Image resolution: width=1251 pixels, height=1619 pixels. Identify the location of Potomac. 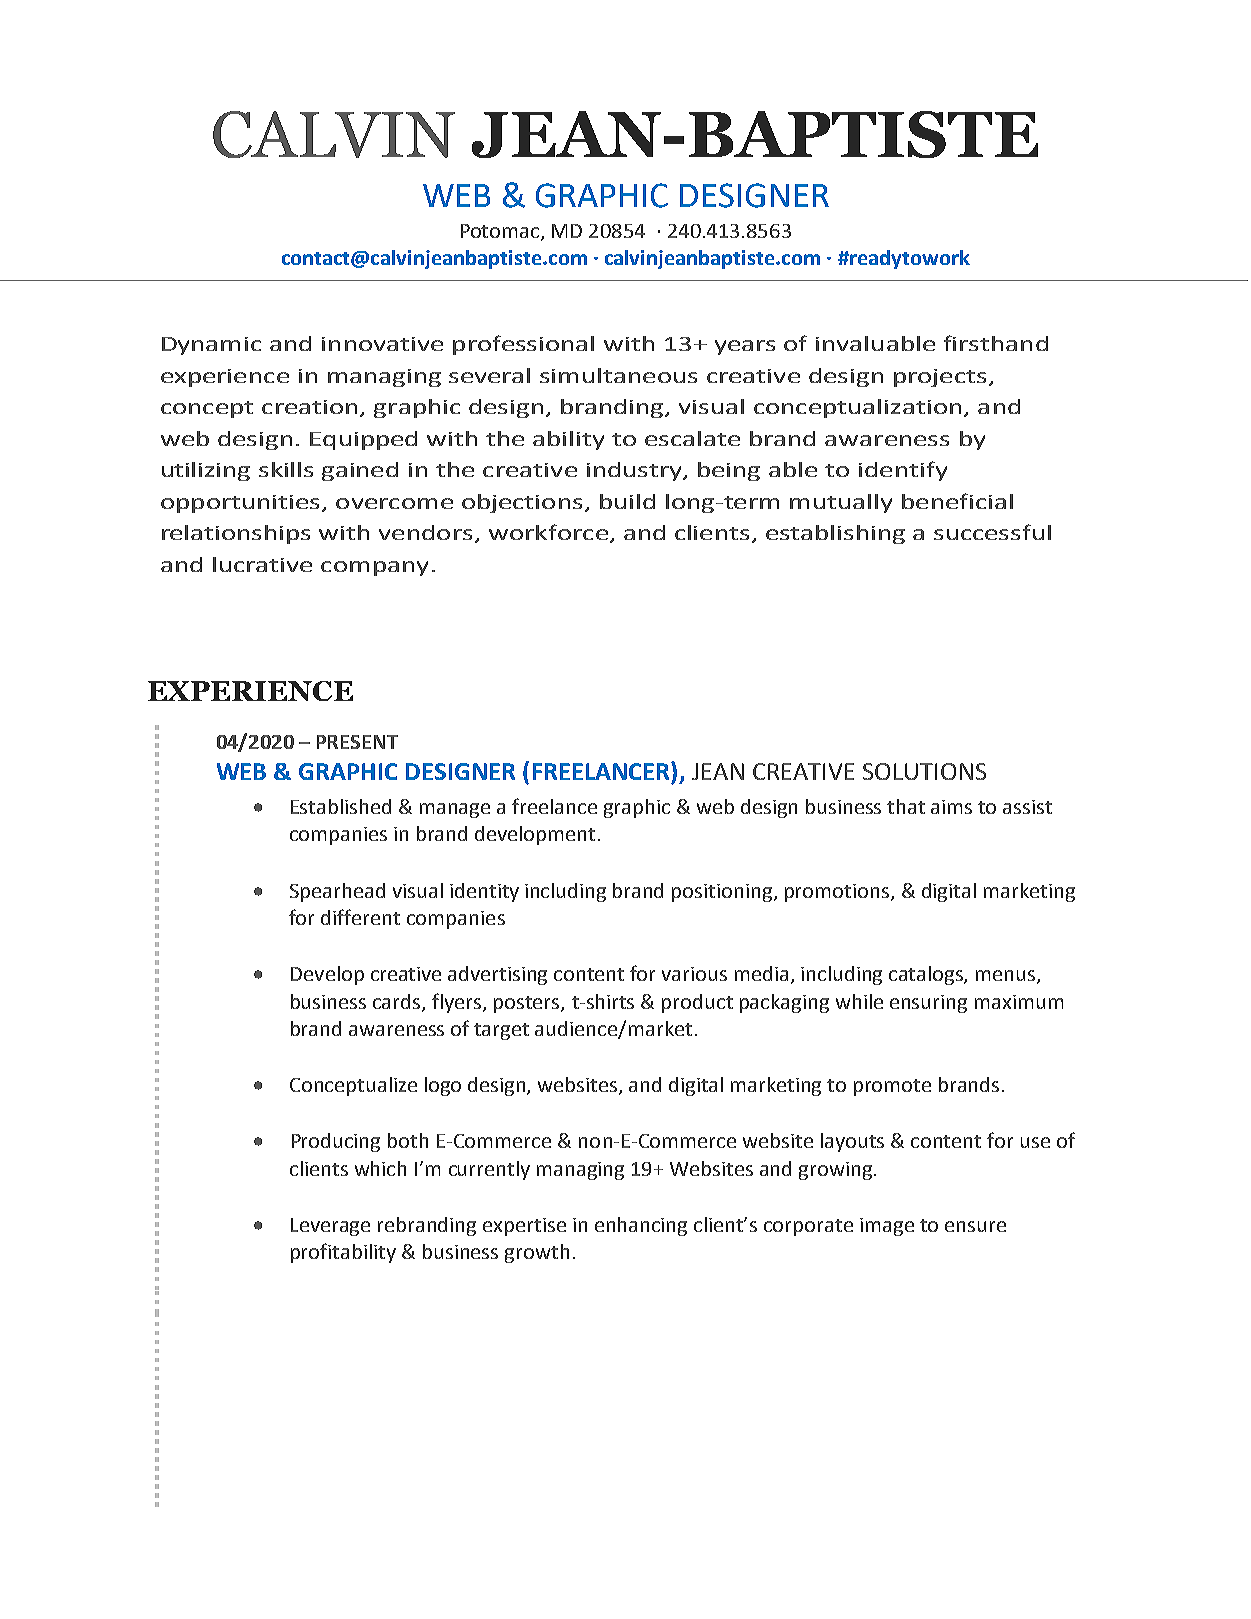
(501, 232).
